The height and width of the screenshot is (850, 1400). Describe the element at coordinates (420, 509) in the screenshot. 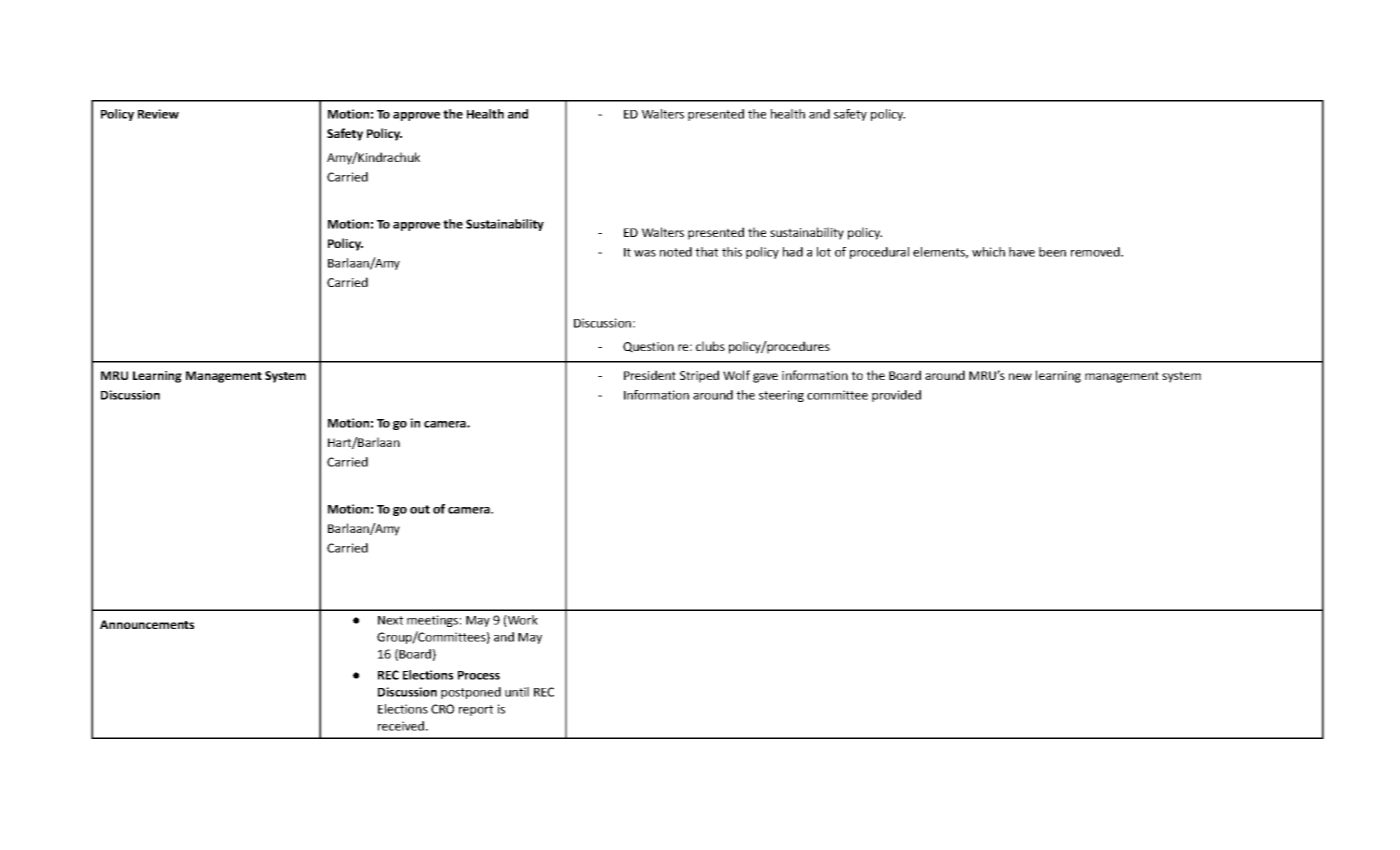

I see `out` at that location.
